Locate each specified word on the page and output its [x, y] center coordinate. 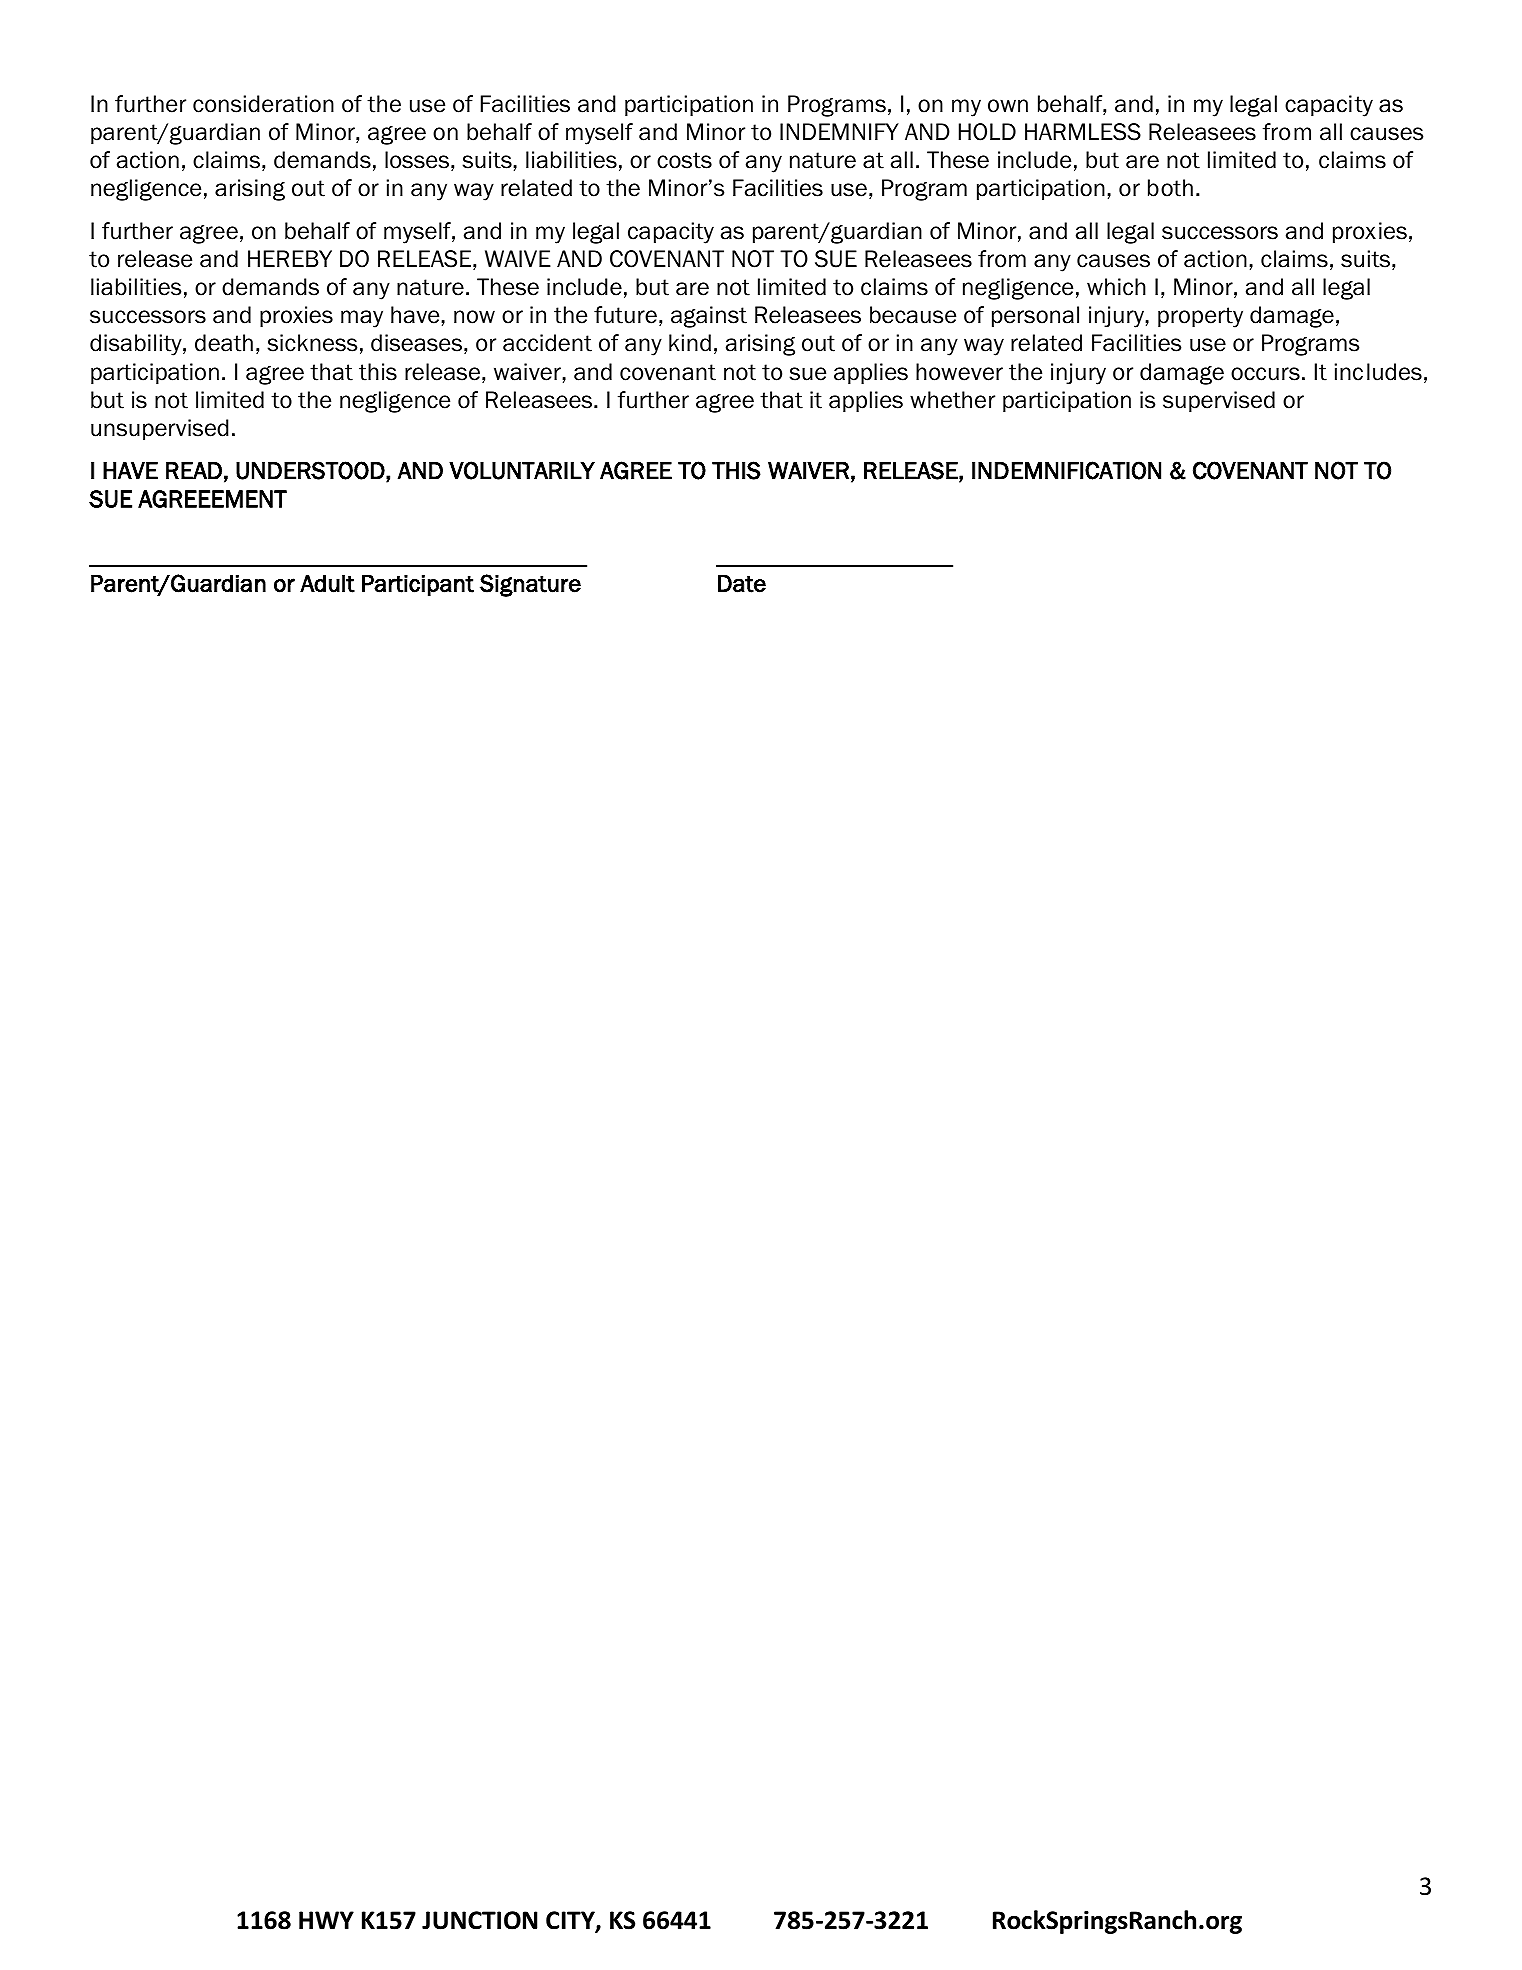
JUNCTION [479, 1920]
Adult [327, 584]
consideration [263, 104]
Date [742, 584]
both [1170, 188]
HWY [326, 1920]
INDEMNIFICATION [1066, 470]
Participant [418, 585]
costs [684, 160]
